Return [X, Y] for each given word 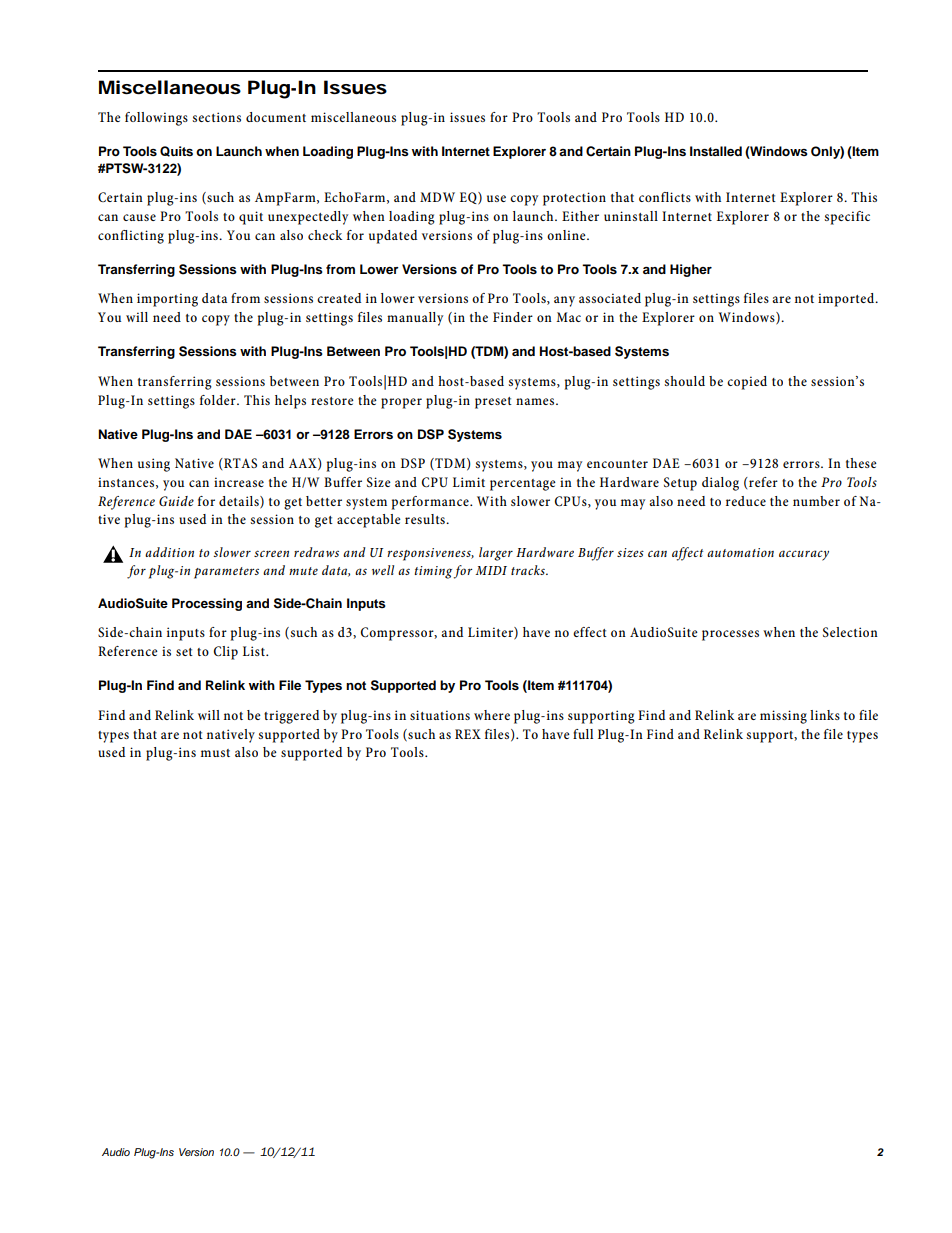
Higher [691, 270]
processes [730, 635]
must [215, 753]
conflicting [131, 237]
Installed [716, 151]
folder [219, 400]
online [567, 235]
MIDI [491, 570]
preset [493, 403]
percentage [523, 485]
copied [747, 383]
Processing [207, 604]
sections [216, 117]
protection [574, 199]
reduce [746, 501]
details [240, 502]
